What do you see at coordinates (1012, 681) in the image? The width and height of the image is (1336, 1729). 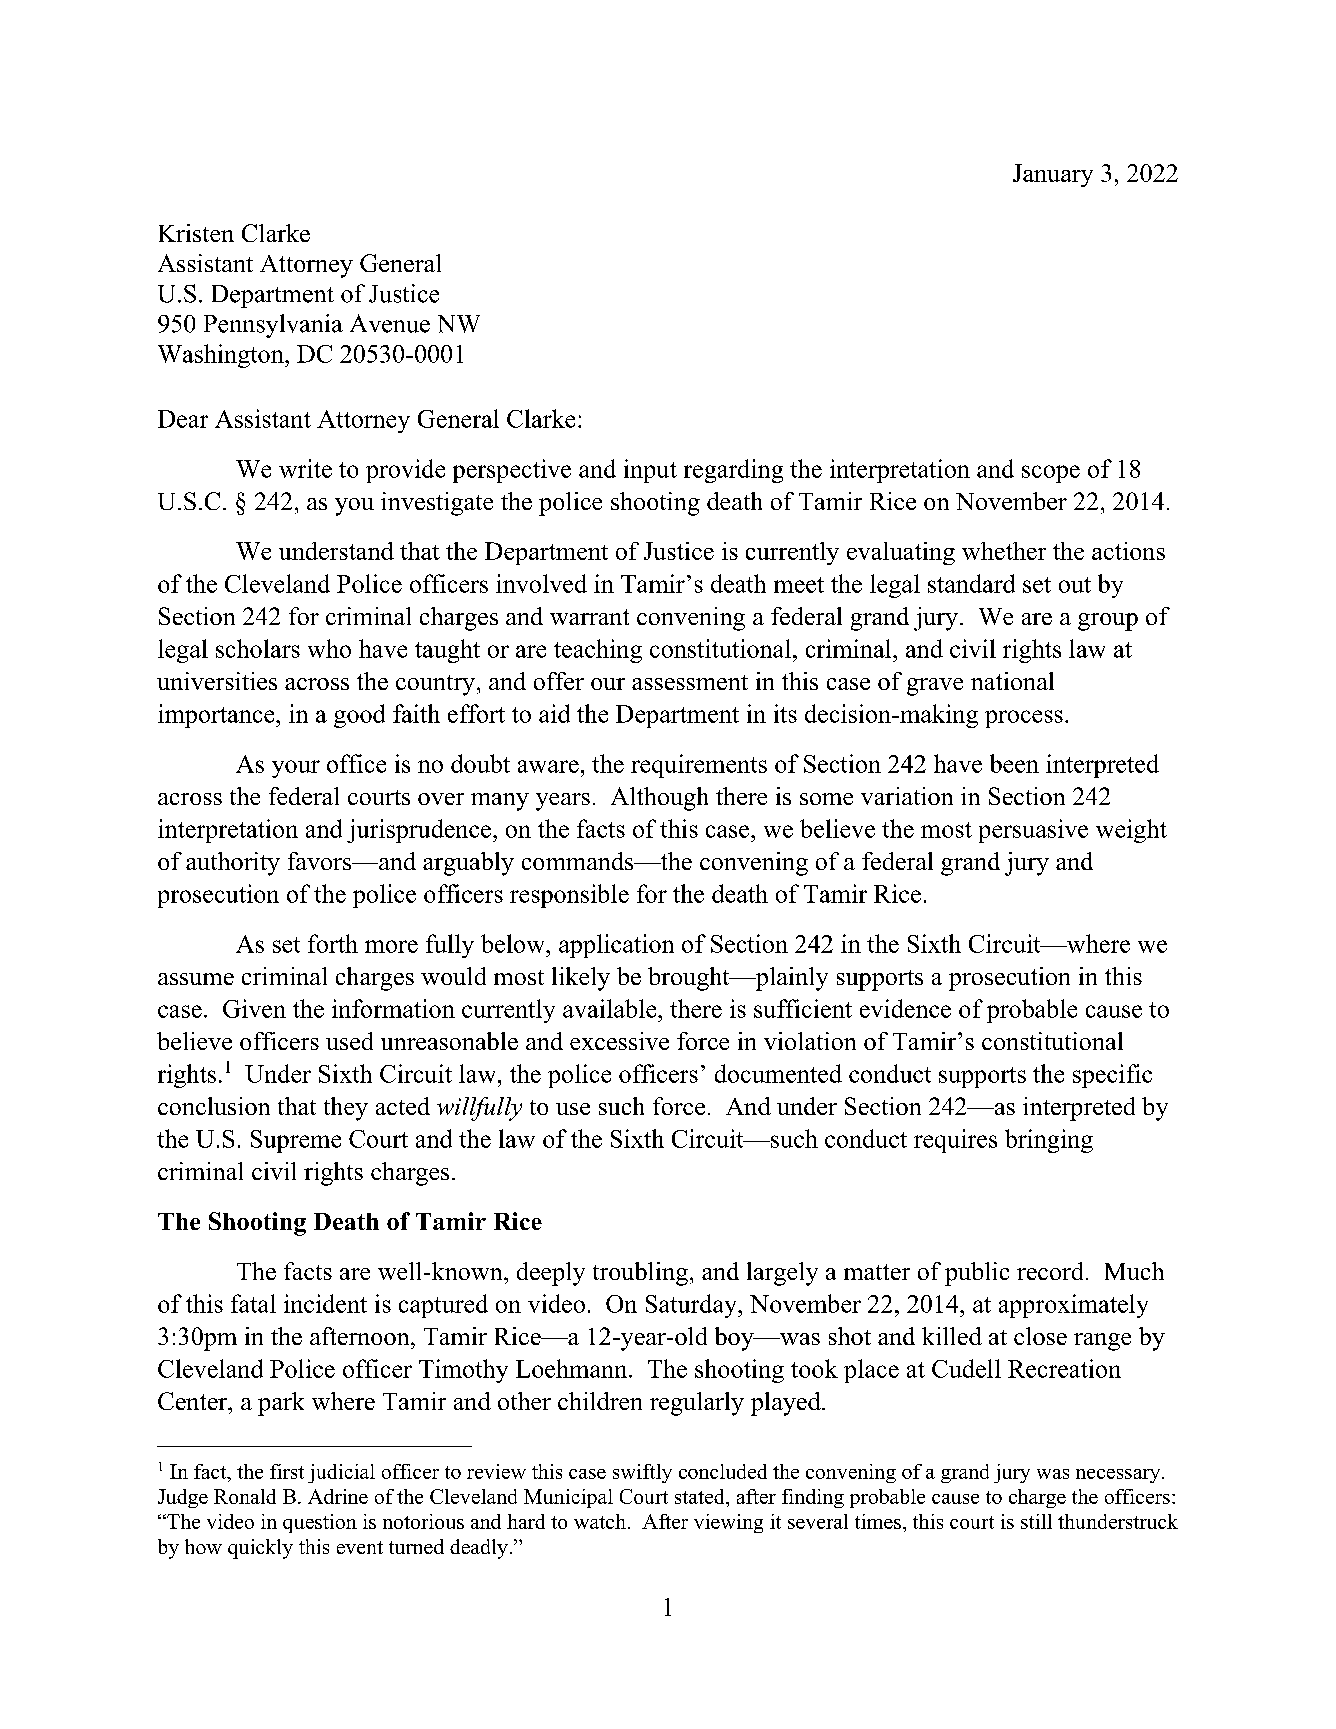 I see `national` at bounding box center [1012, 681].
